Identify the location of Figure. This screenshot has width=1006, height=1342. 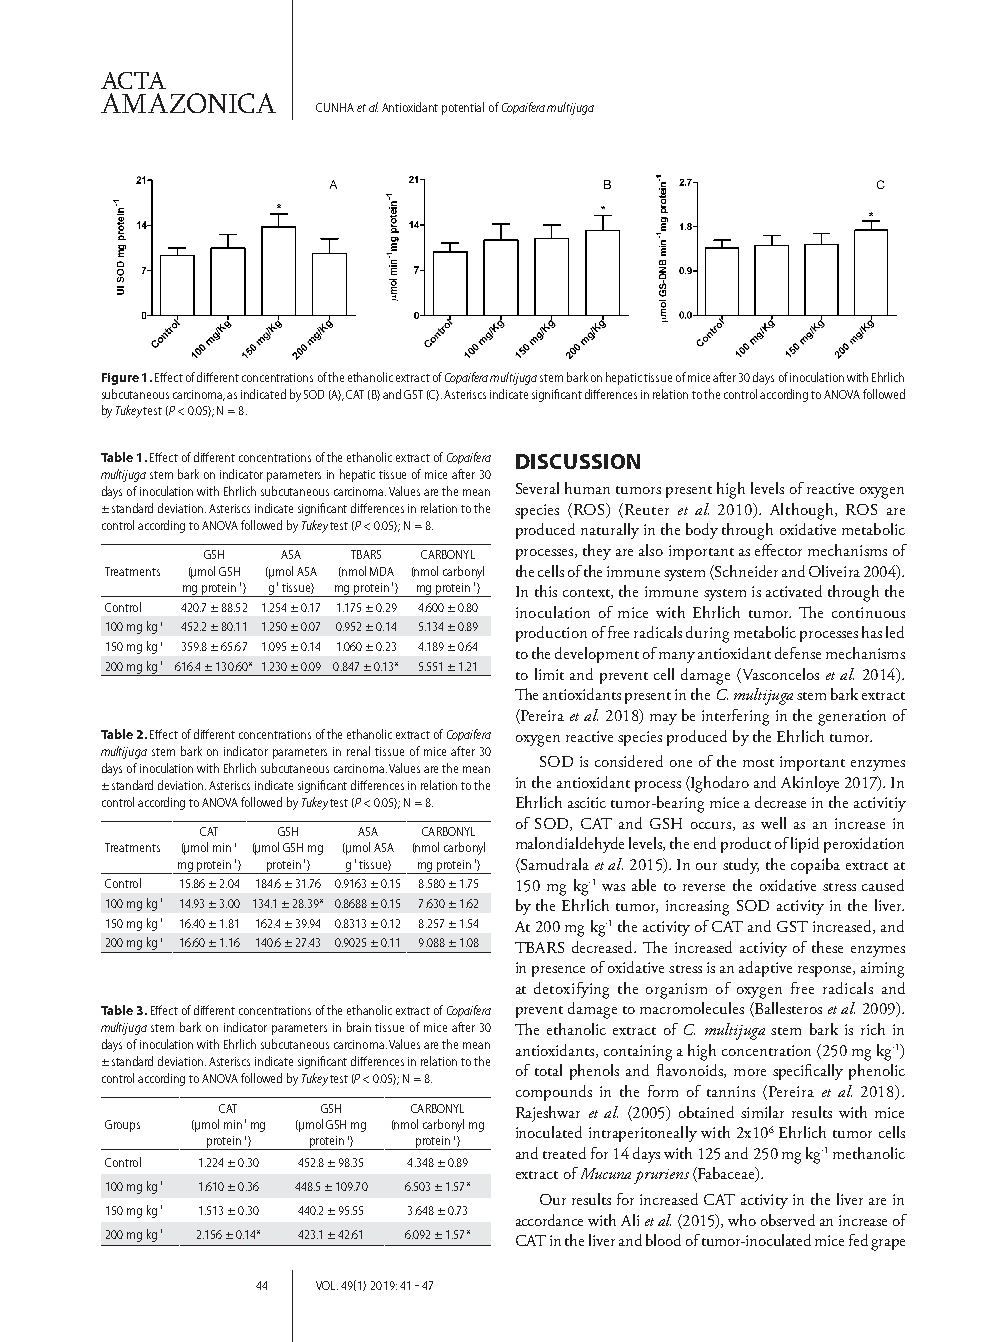
(120, 379).
